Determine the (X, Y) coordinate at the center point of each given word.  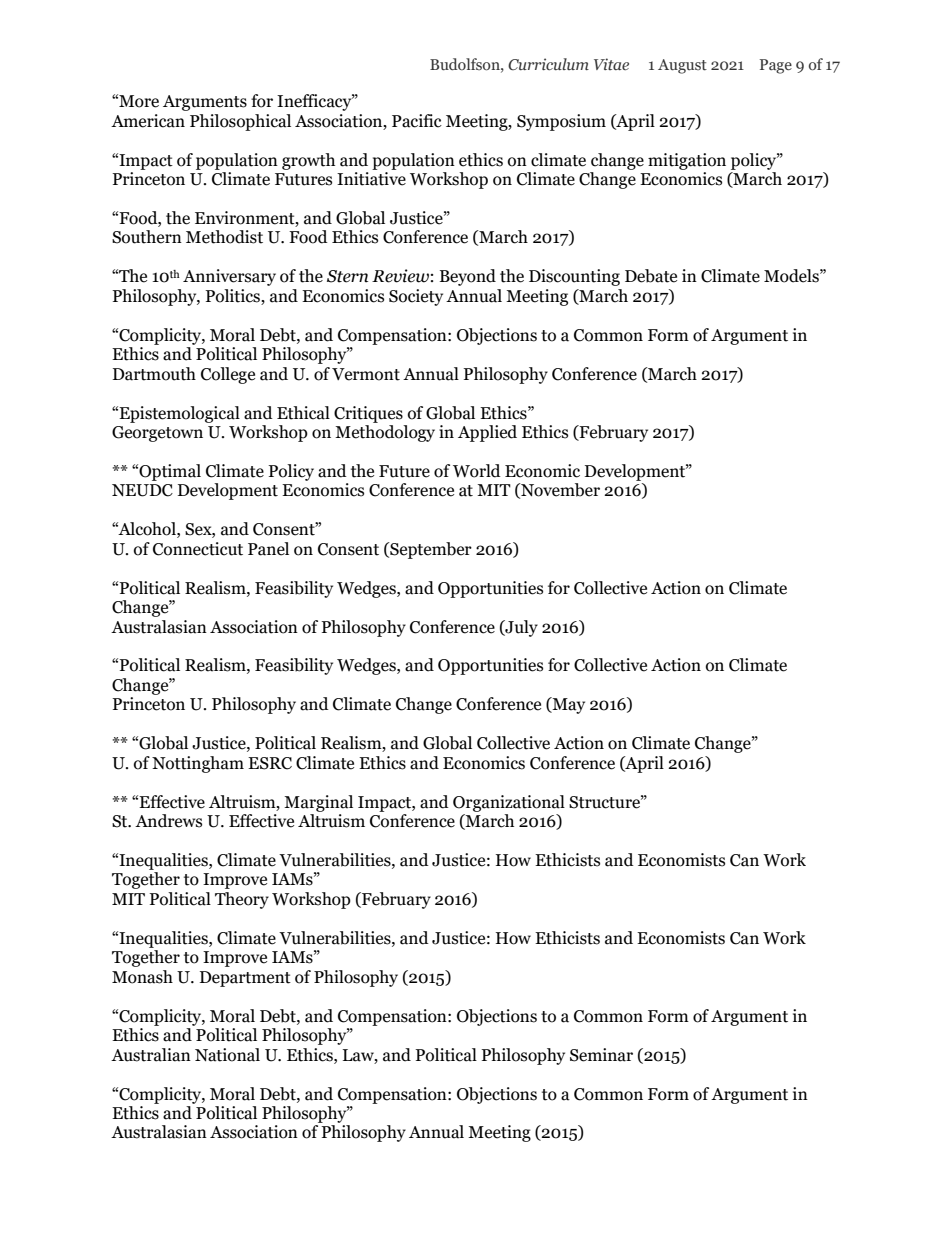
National (227, 1055)
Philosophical (240, 122)
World (477, 471)
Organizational (509, 803)
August (682, 66)
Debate (651, 276)
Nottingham (198, 764)
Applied (487, 433)
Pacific (417, 121)
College (228, 375)
